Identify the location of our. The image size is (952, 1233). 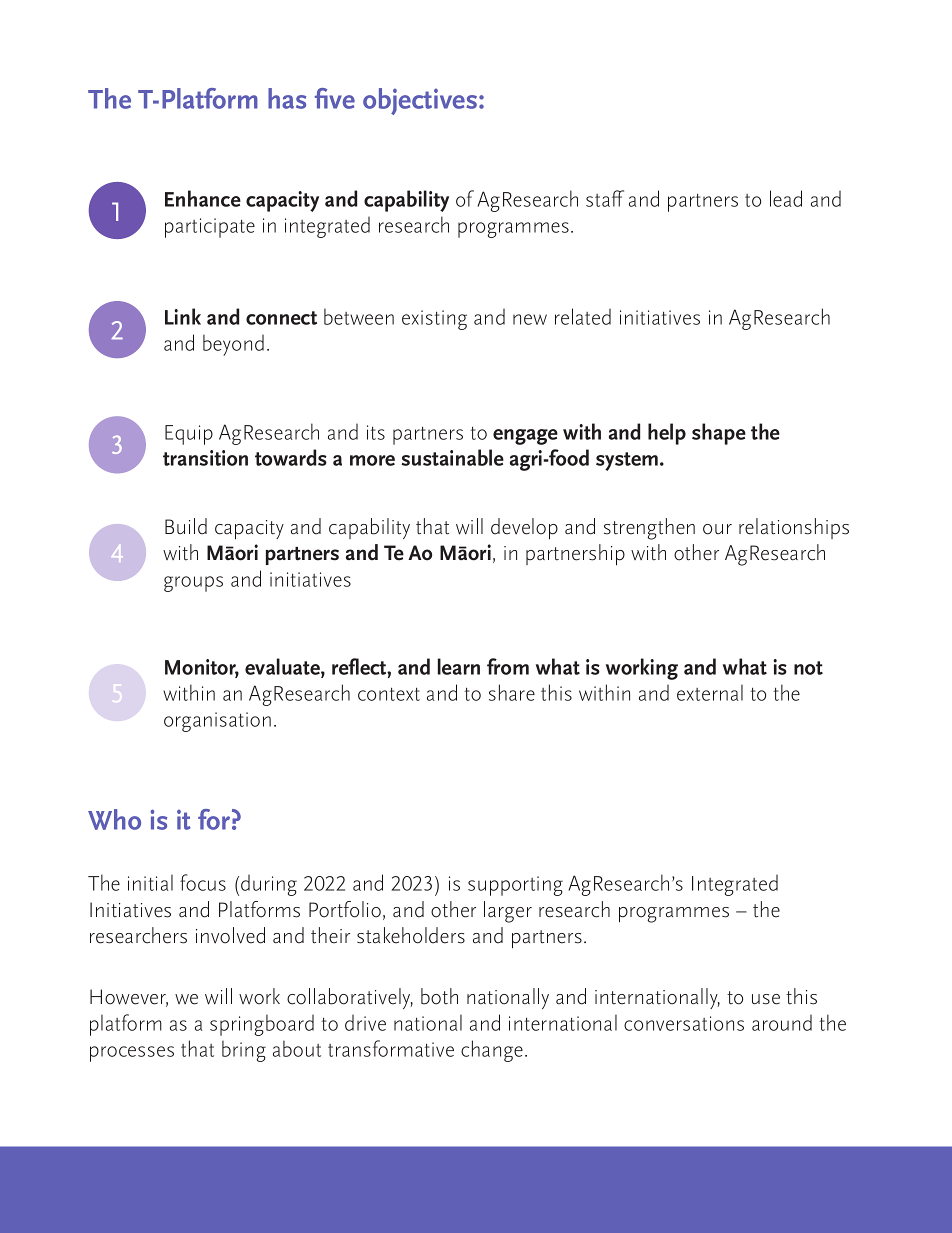
(717, 529).
